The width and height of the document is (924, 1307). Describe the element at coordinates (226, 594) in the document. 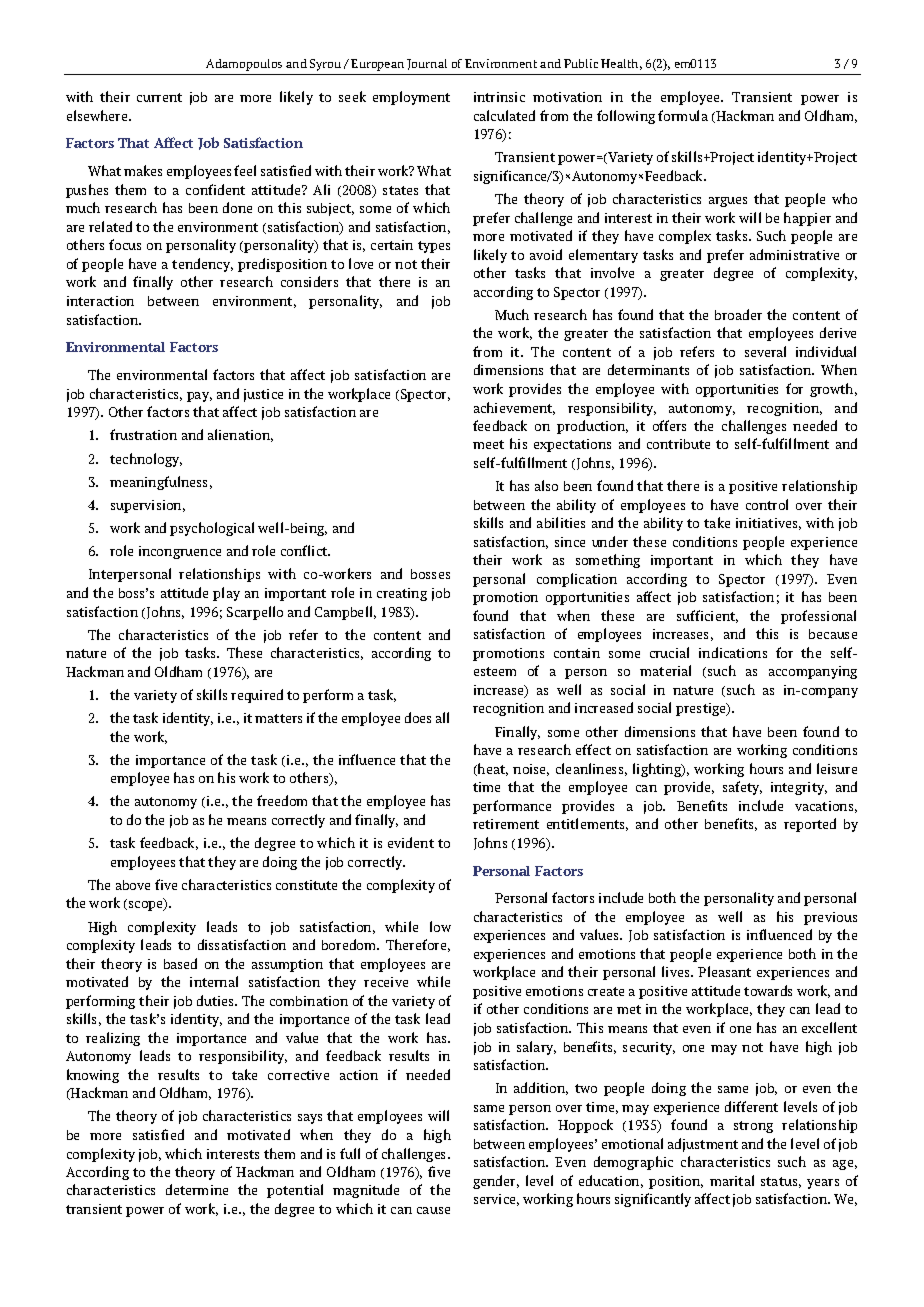

I see `play` at that location.
